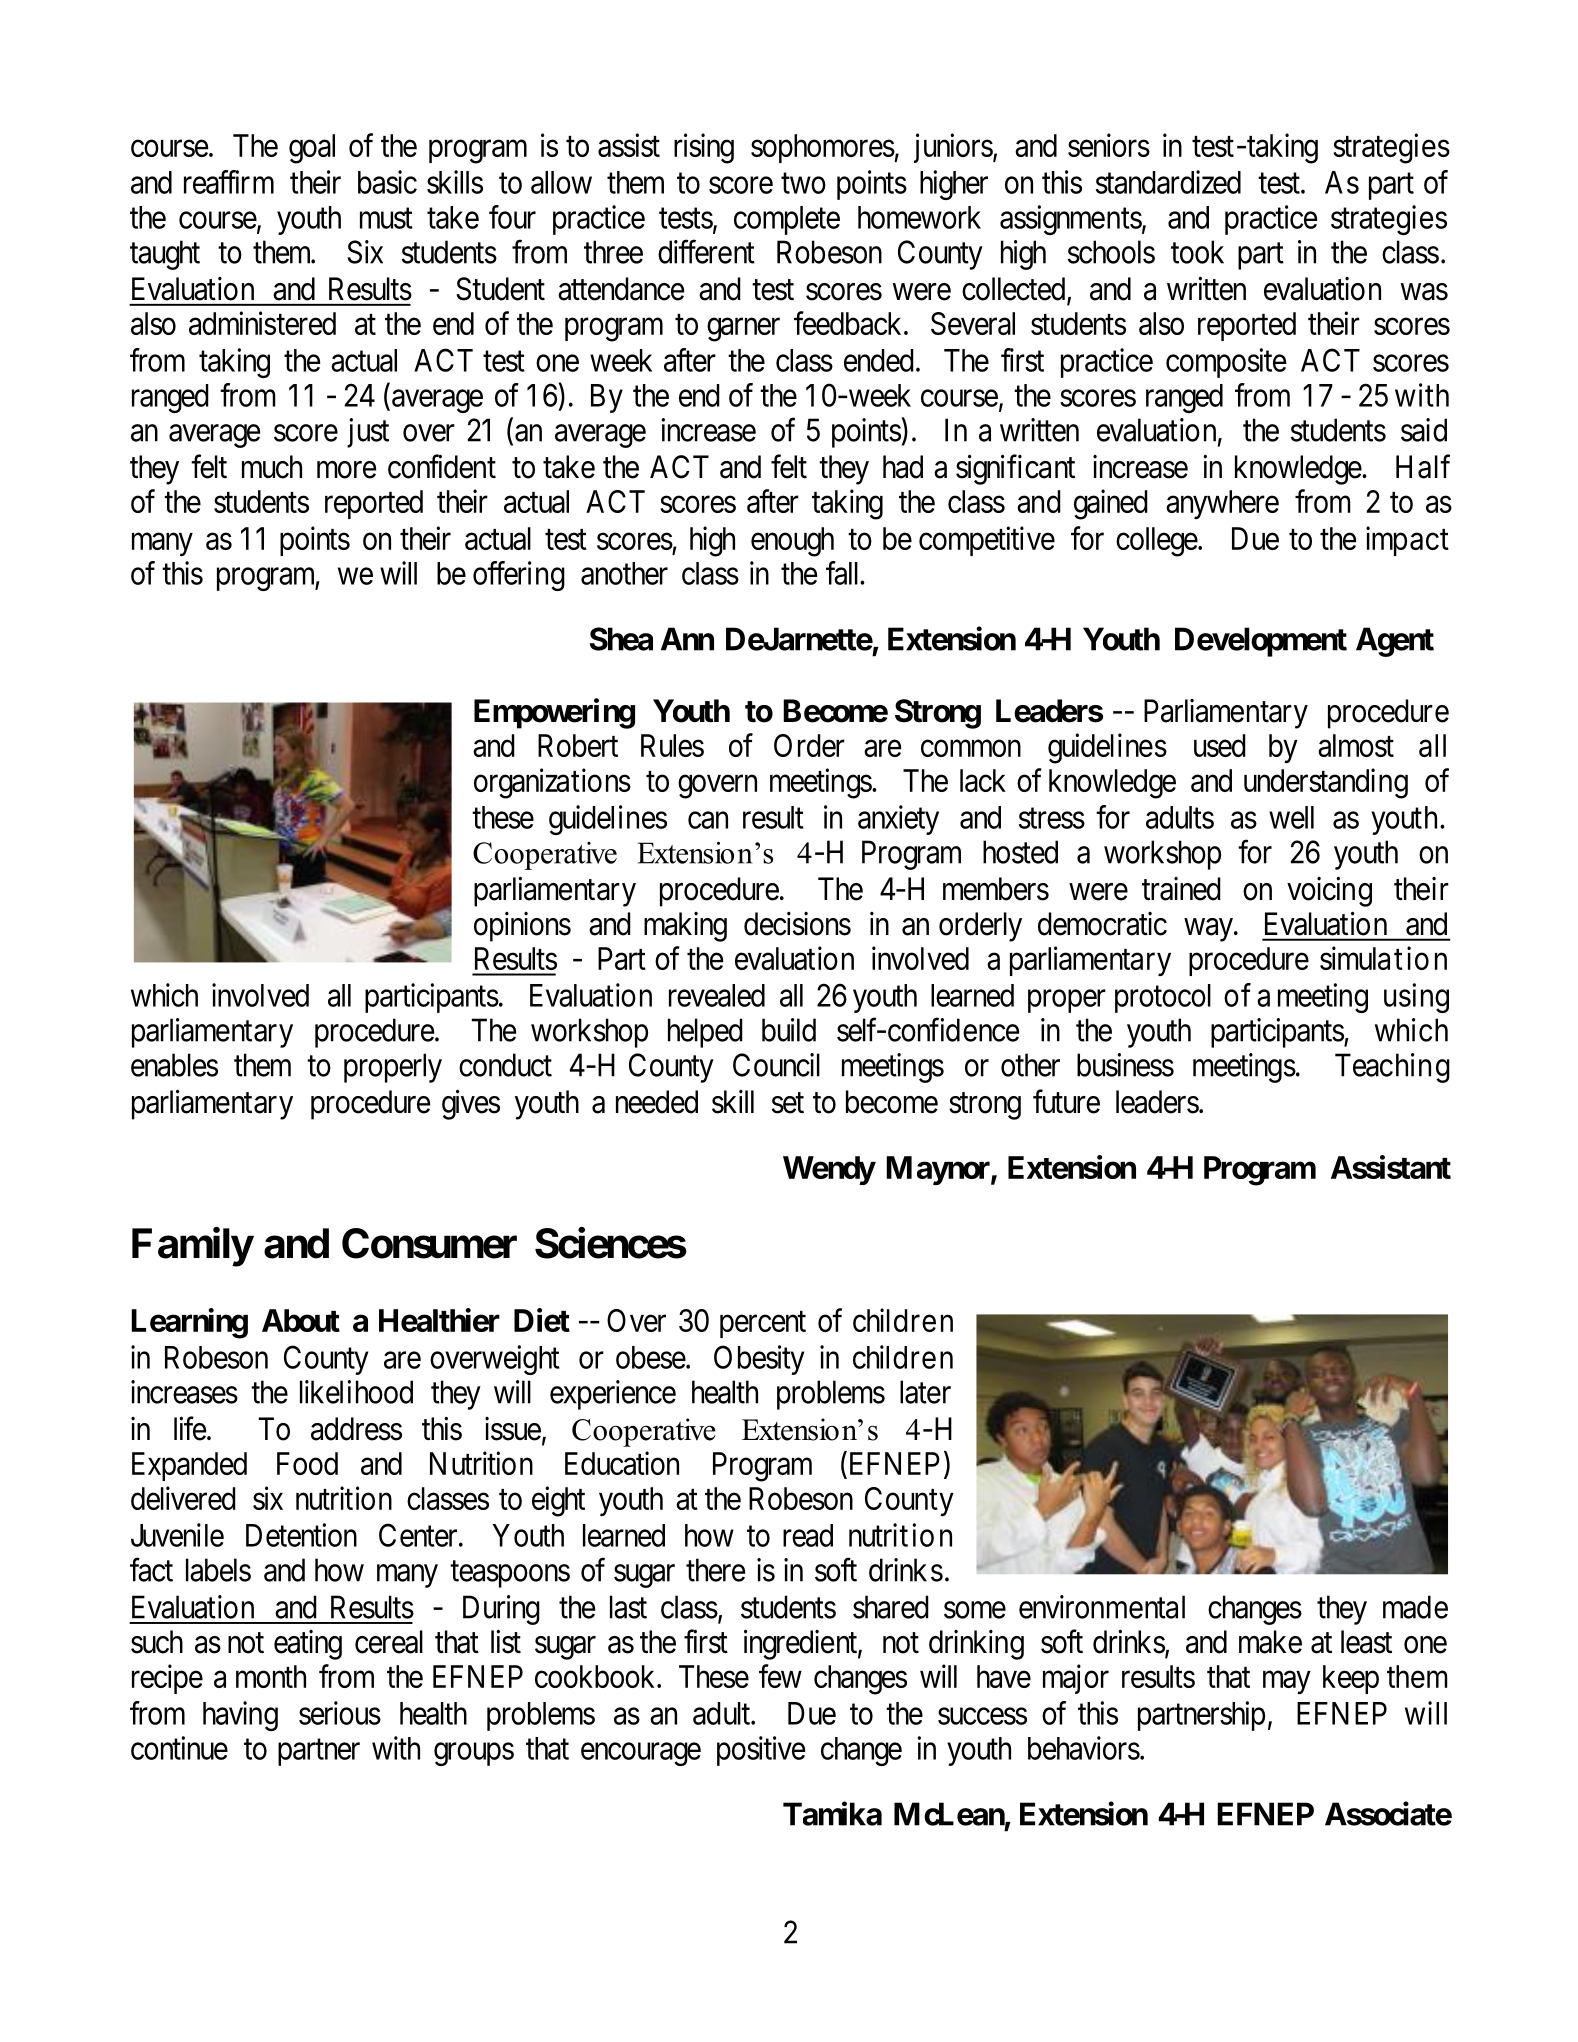  What do you see at coordinates (1168, 182) in the image?
I see `standardized` at bounding box center [1168, 182].
